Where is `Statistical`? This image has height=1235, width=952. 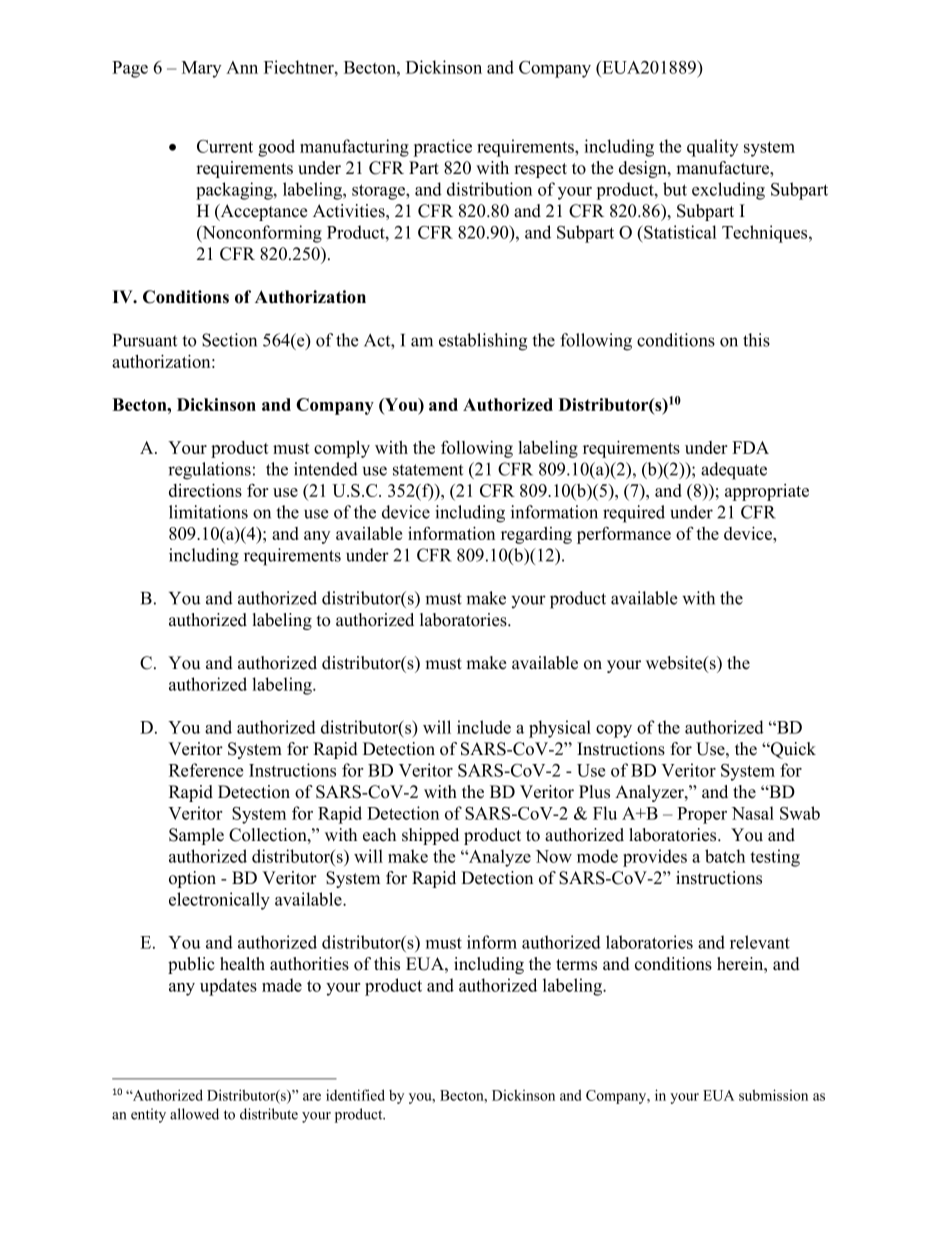 Statistical is located at coordinates (679, 232).
